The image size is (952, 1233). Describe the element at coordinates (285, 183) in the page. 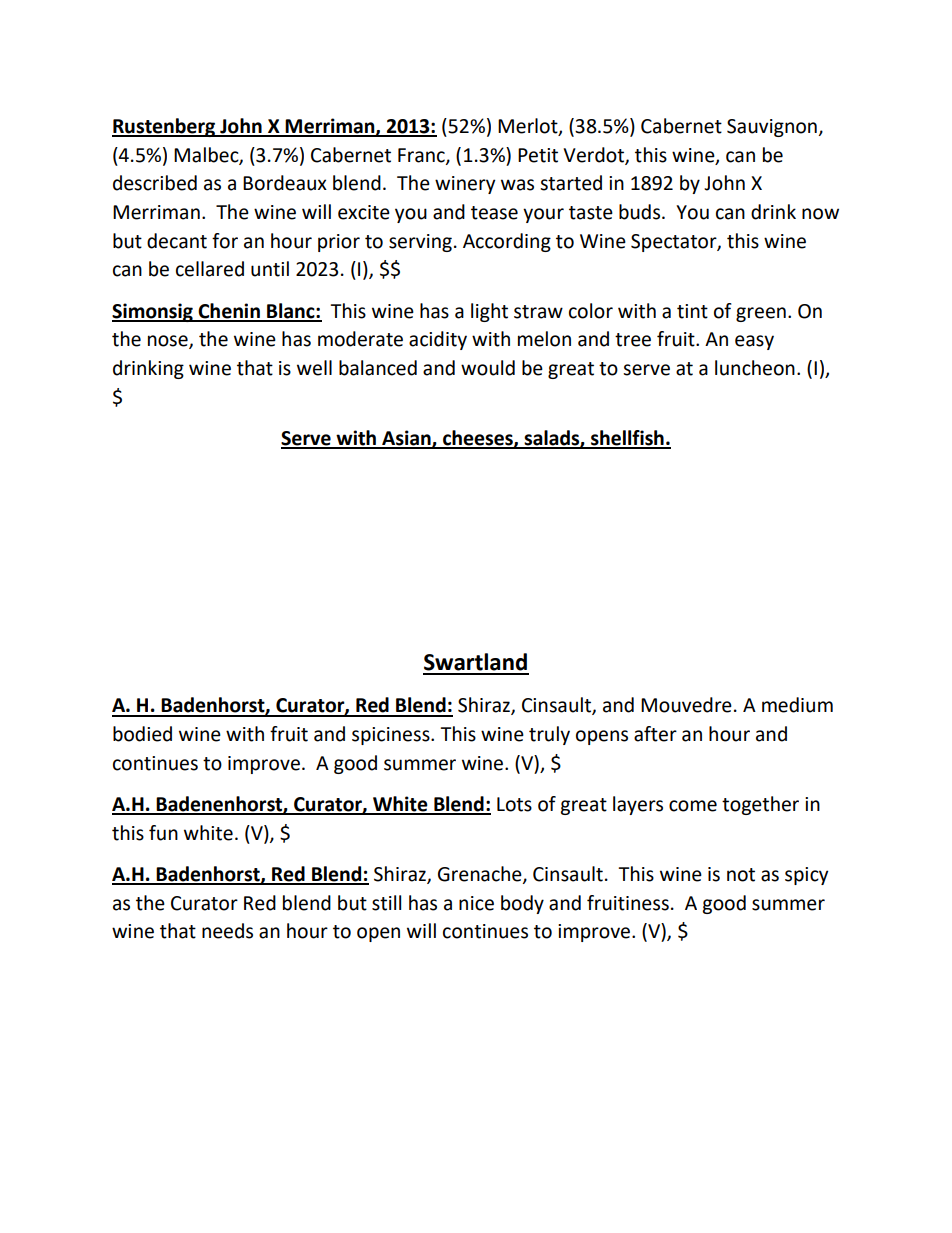

I see `Bordeaux` at that location.
